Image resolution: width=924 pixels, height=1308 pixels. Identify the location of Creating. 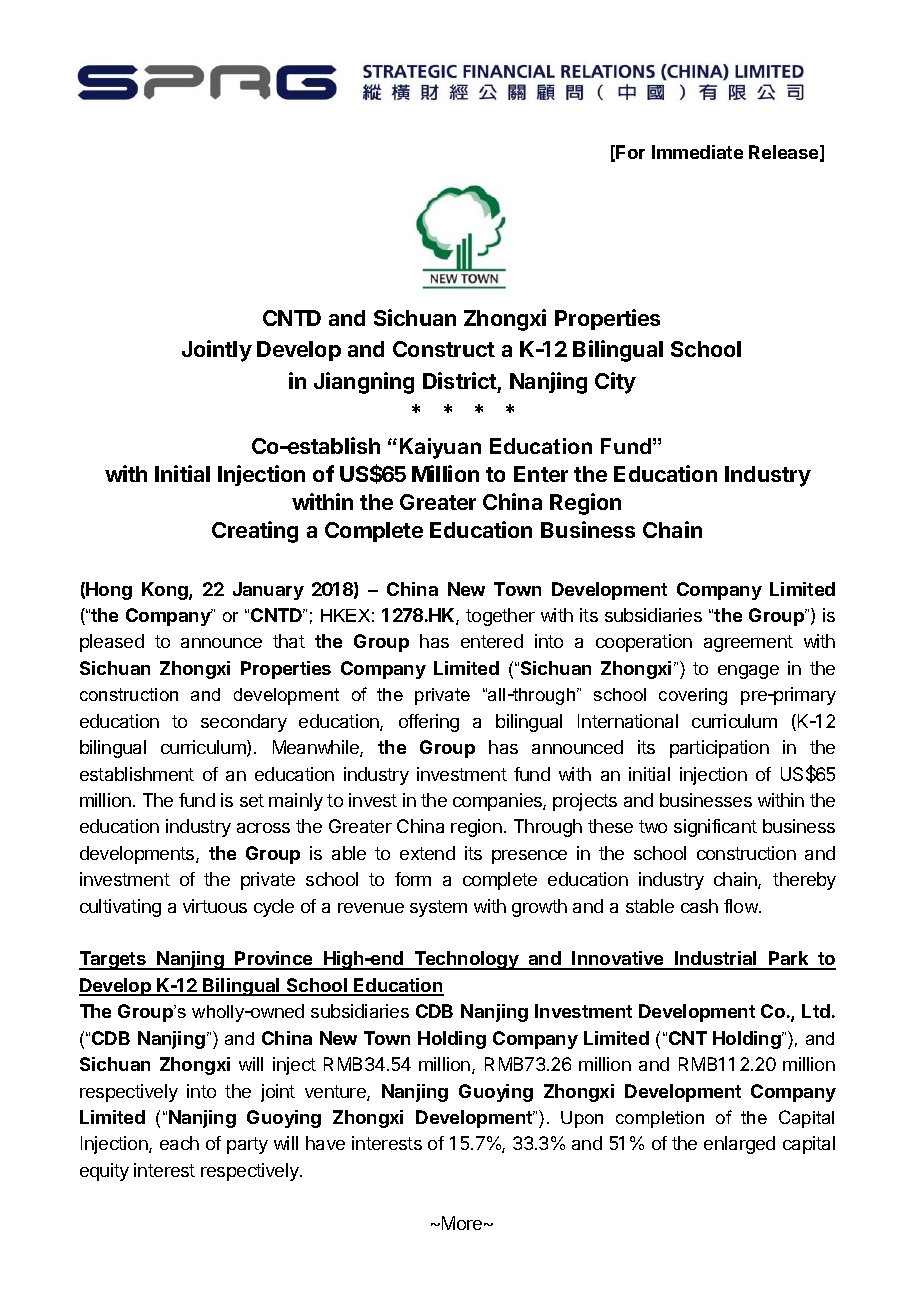
(255, 532).
